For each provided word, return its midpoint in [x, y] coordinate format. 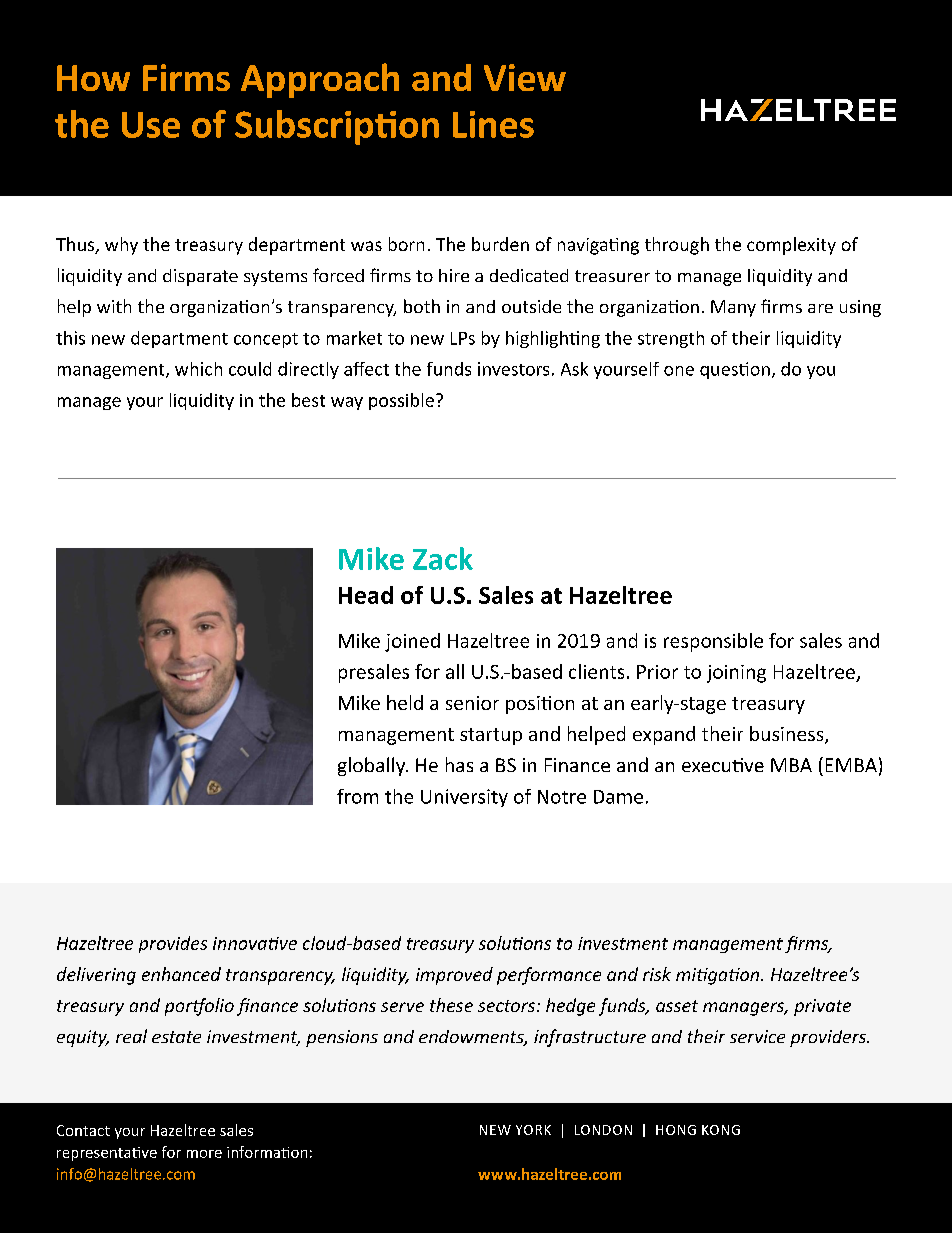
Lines [493, 124]
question [735, 370]
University [464, 798]
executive [723, 765]
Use [151, 125]
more [204, 1154]
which [198, 369]
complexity [791, 246]
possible [401, 401]
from [357, 796]
